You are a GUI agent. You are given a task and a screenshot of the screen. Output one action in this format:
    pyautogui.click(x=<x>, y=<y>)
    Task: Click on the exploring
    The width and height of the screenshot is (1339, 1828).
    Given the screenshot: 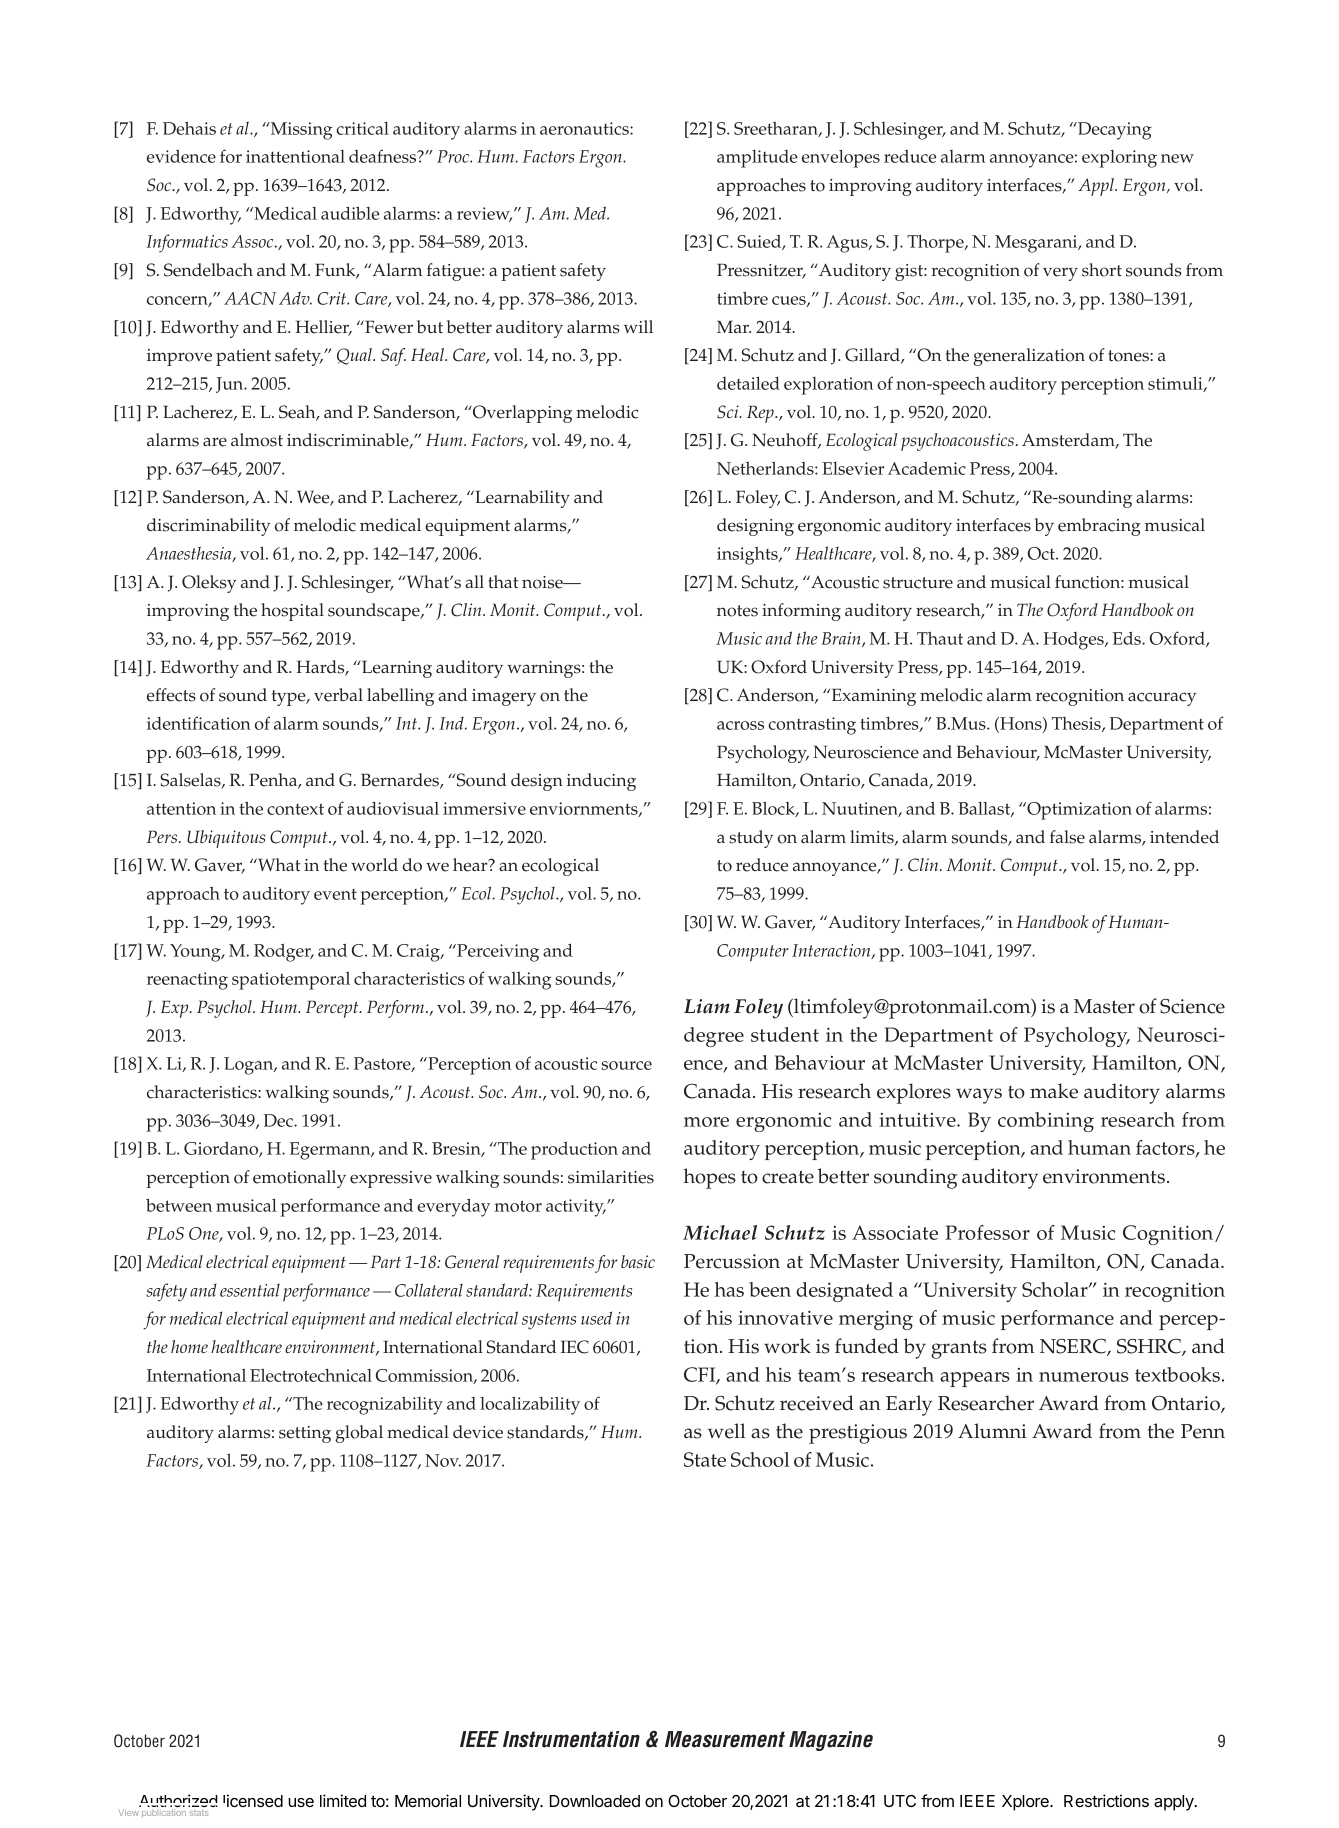 What is the action you would take?
    pyautogui.click(x=1119, y=159)
